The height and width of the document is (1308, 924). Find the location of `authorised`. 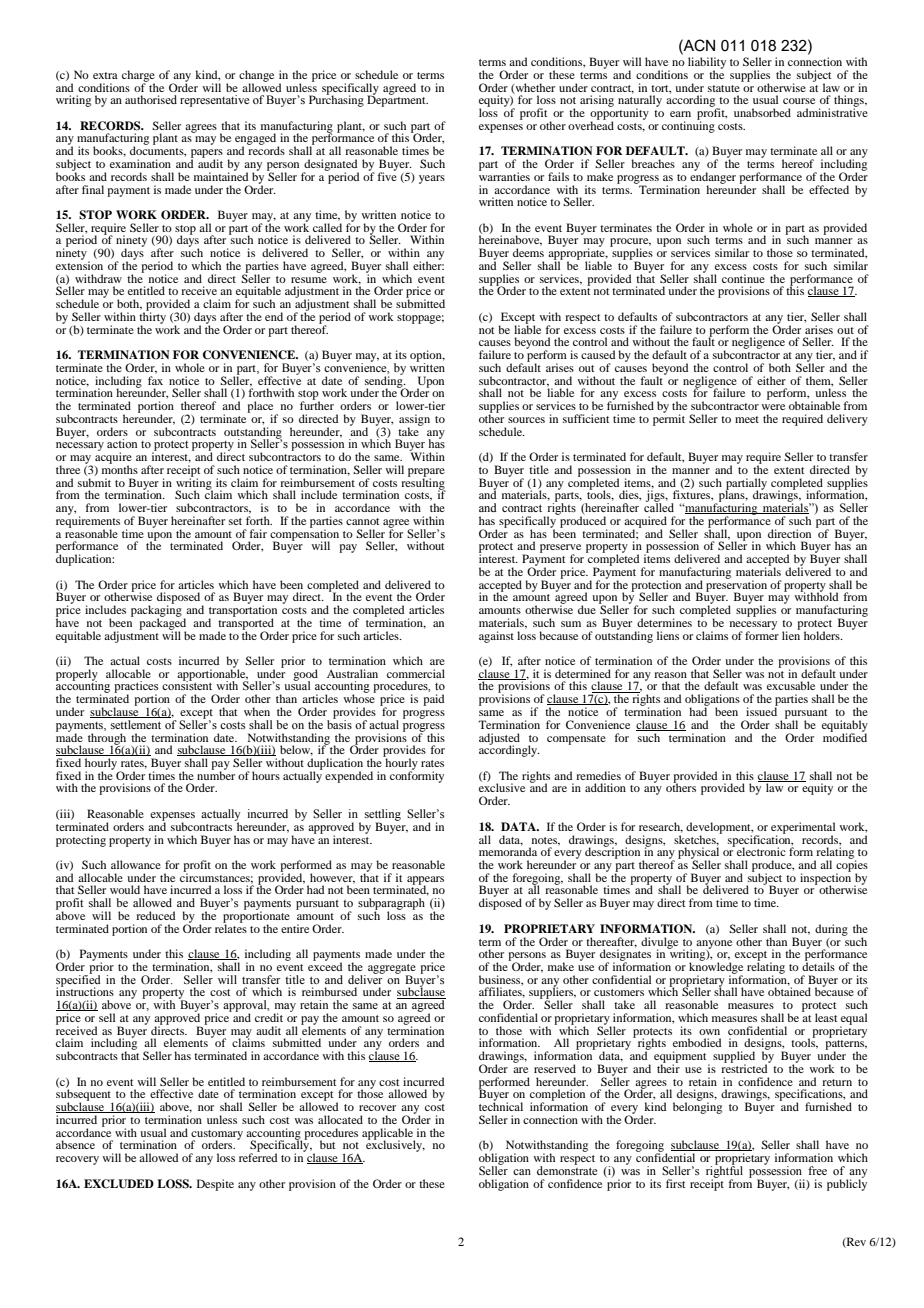

authorised is located at coordinates (151, 99).
